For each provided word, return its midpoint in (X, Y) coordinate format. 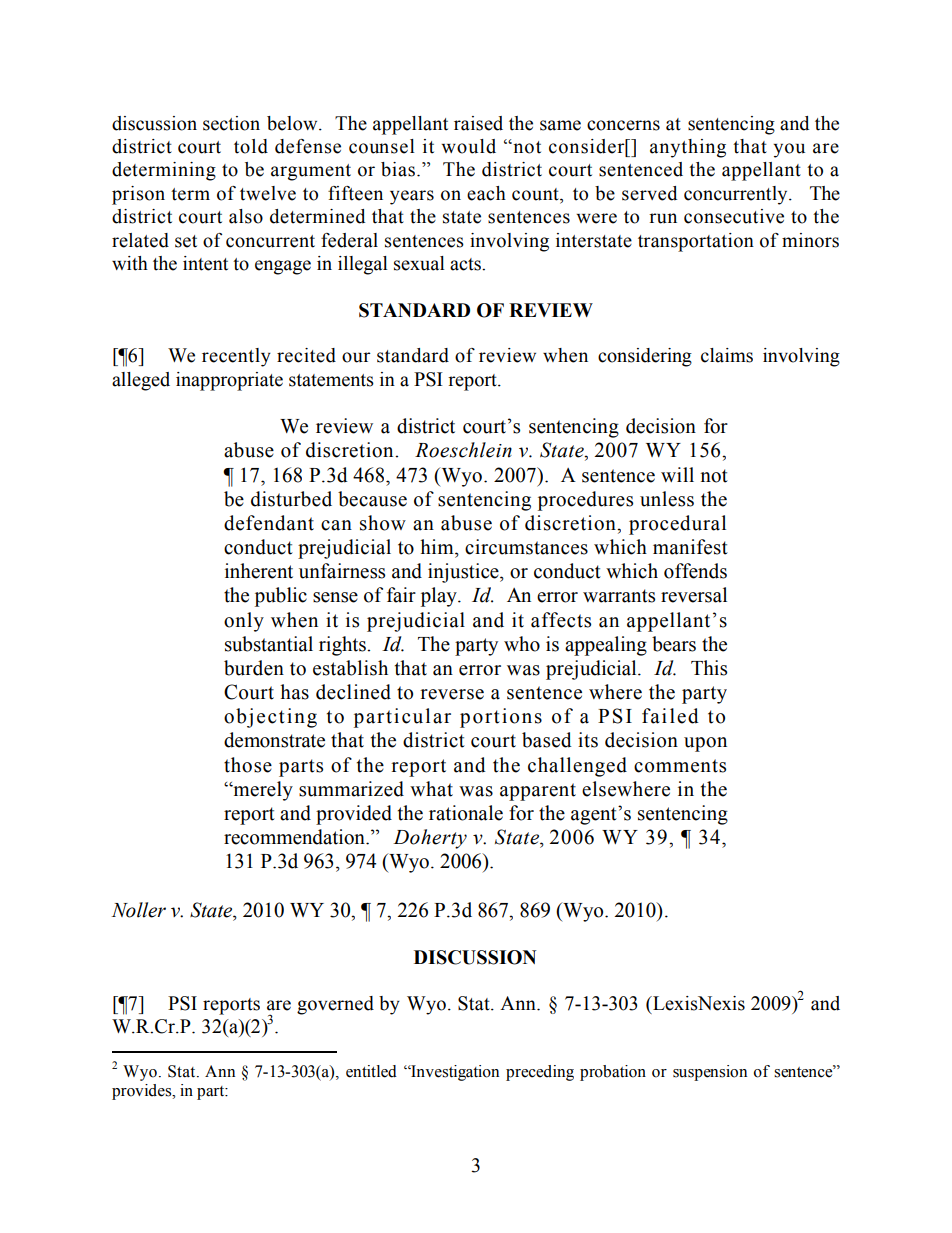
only (244, 622)
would (468, 146)
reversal (694, 595)
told (251, 146)
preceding (540, 1073)
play (440, 597)
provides (143, 1092)
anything (688, 148)
